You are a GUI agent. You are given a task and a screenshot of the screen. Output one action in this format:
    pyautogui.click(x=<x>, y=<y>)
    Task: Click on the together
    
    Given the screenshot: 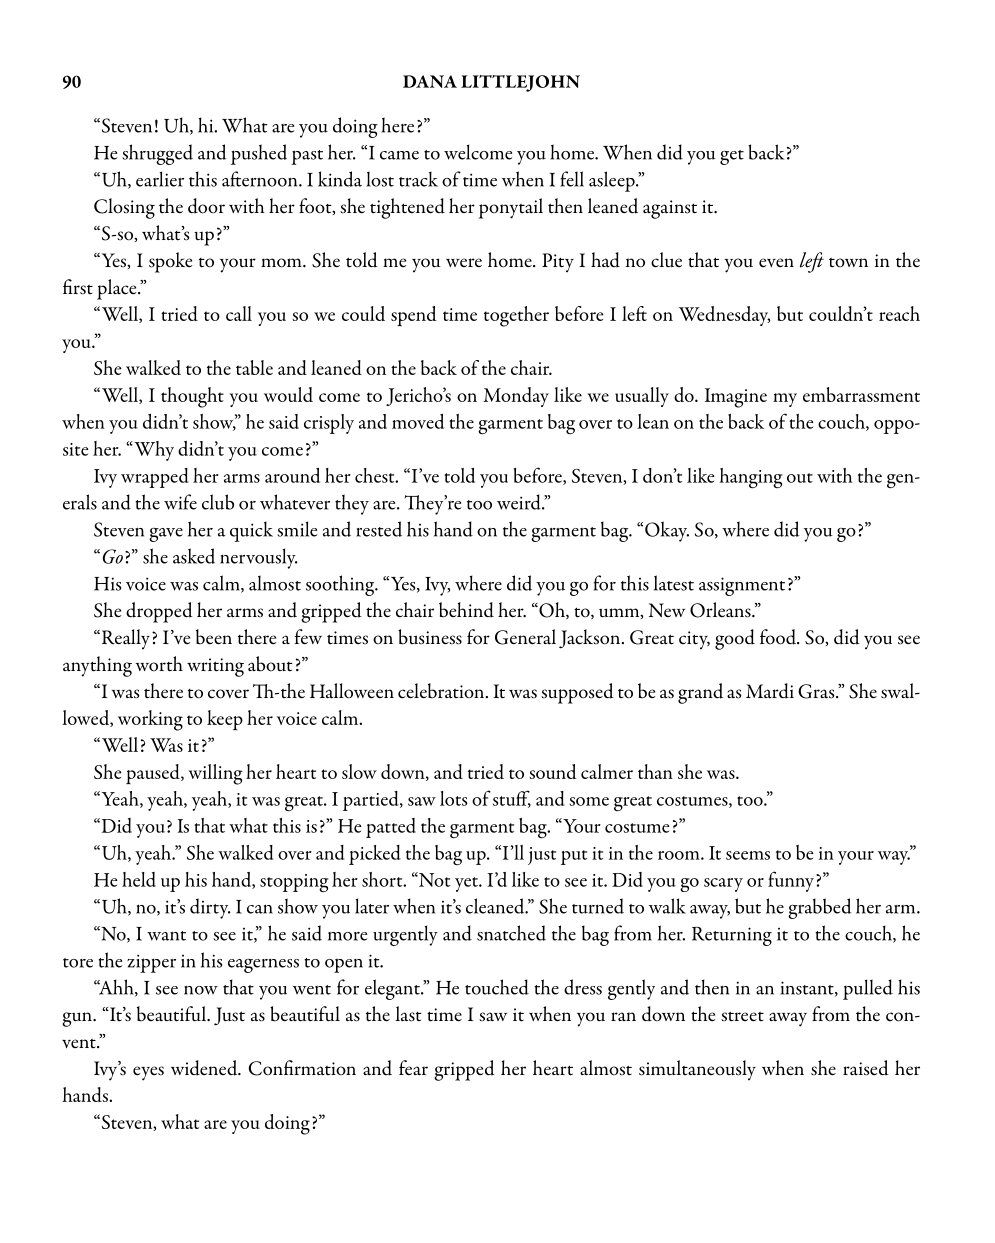 What is the action you would take?
    pyautogui.click(x=516, y=316)
